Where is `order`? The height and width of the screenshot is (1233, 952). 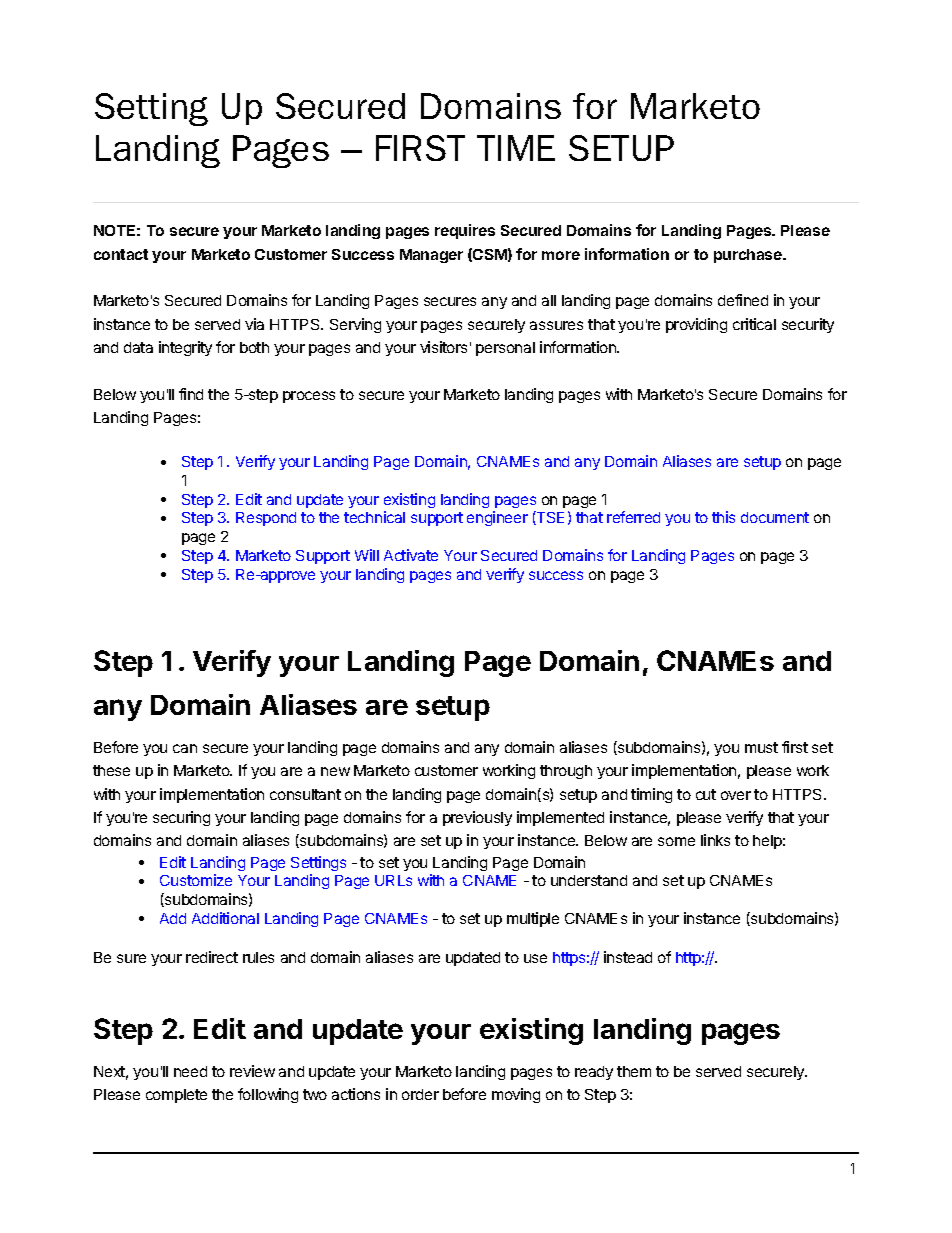
order is located at coordinates (420, 1094).
